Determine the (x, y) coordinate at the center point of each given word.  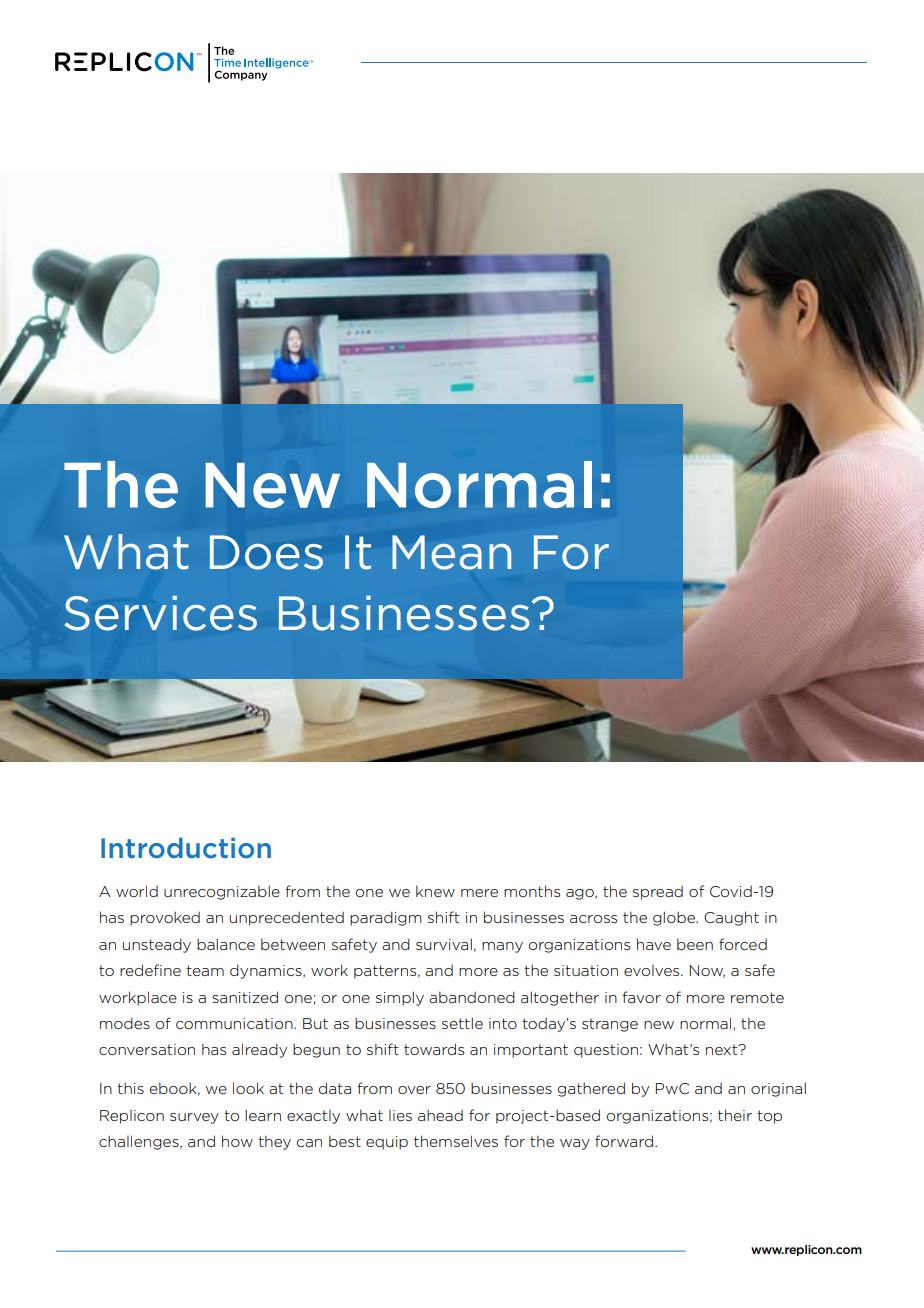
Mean (451, 552)
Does (266, 552)
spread (658, 893)
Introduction (186, 847)
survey (194, 1118)
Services (161, 613)
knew (435, 891)
